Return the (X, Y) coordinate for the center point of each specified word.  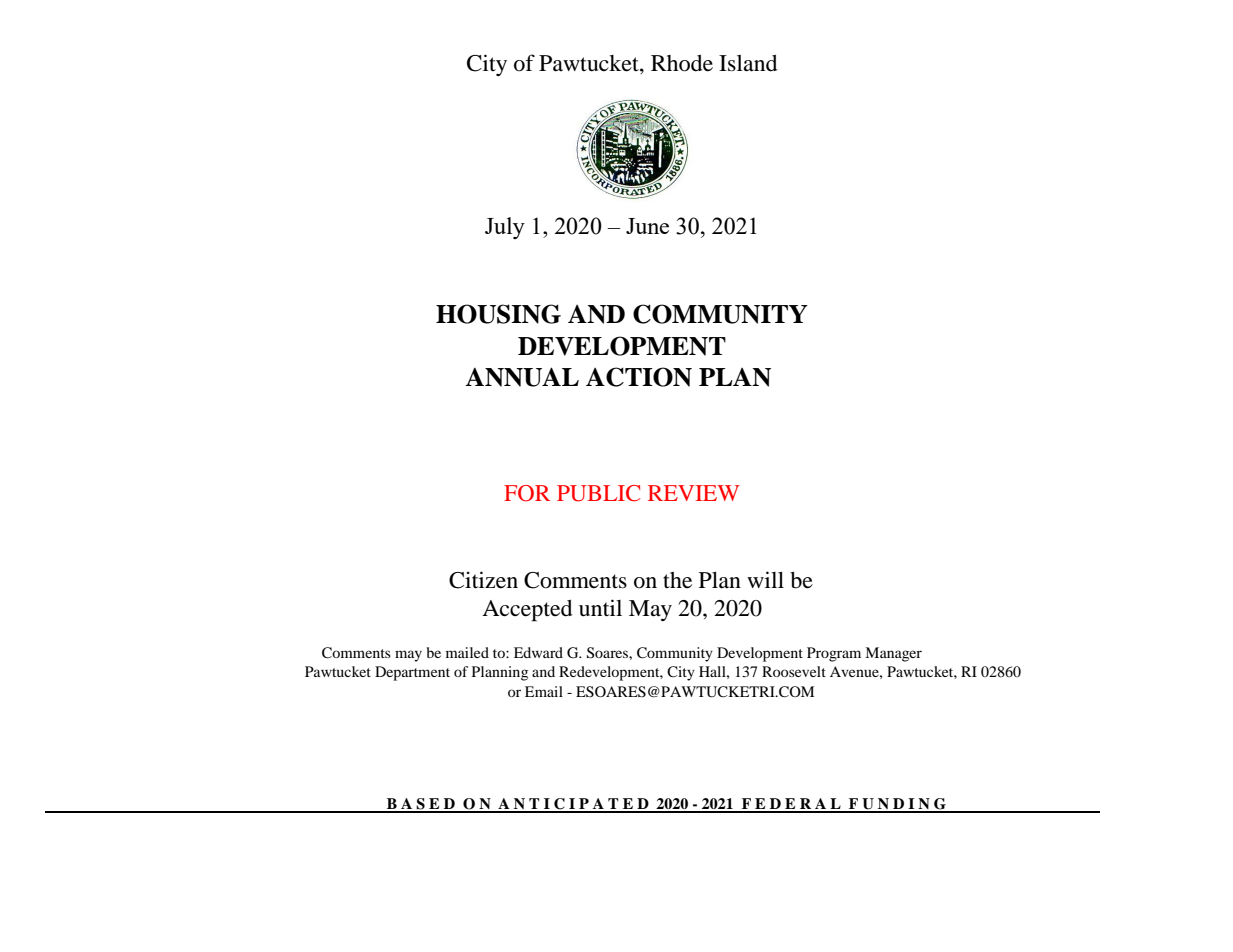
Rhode (682, 63)
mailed (467, 652)
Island (748, 63)
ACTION (639, 377)
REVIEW (694, 493)
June (647, 226)
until (600, 608)
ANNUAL (522, 377)
